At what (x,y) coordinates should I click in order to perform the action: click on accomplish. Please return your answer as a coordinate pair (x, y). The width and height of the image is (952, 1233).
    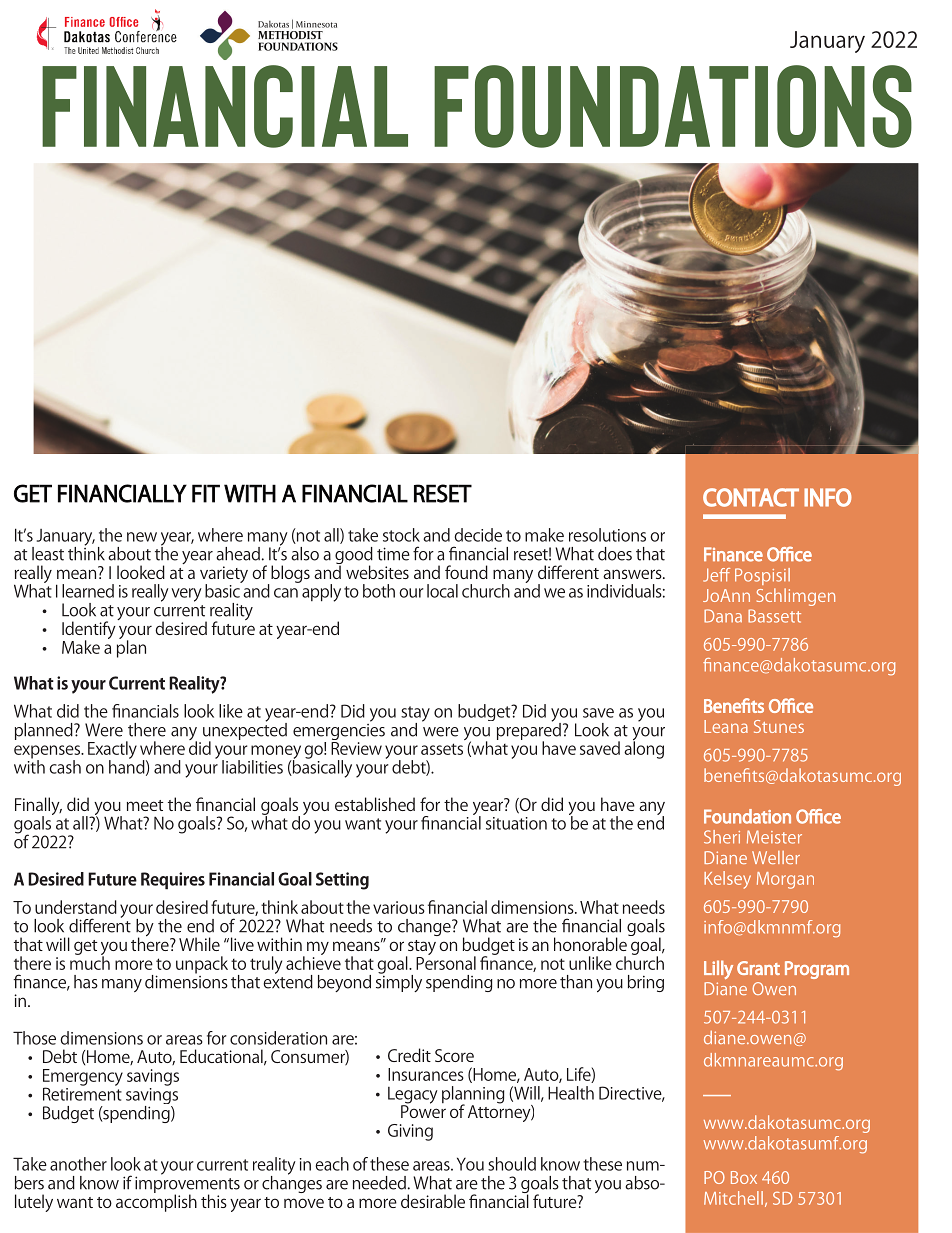
    Looking at the image, I should click on (156, 1202).
